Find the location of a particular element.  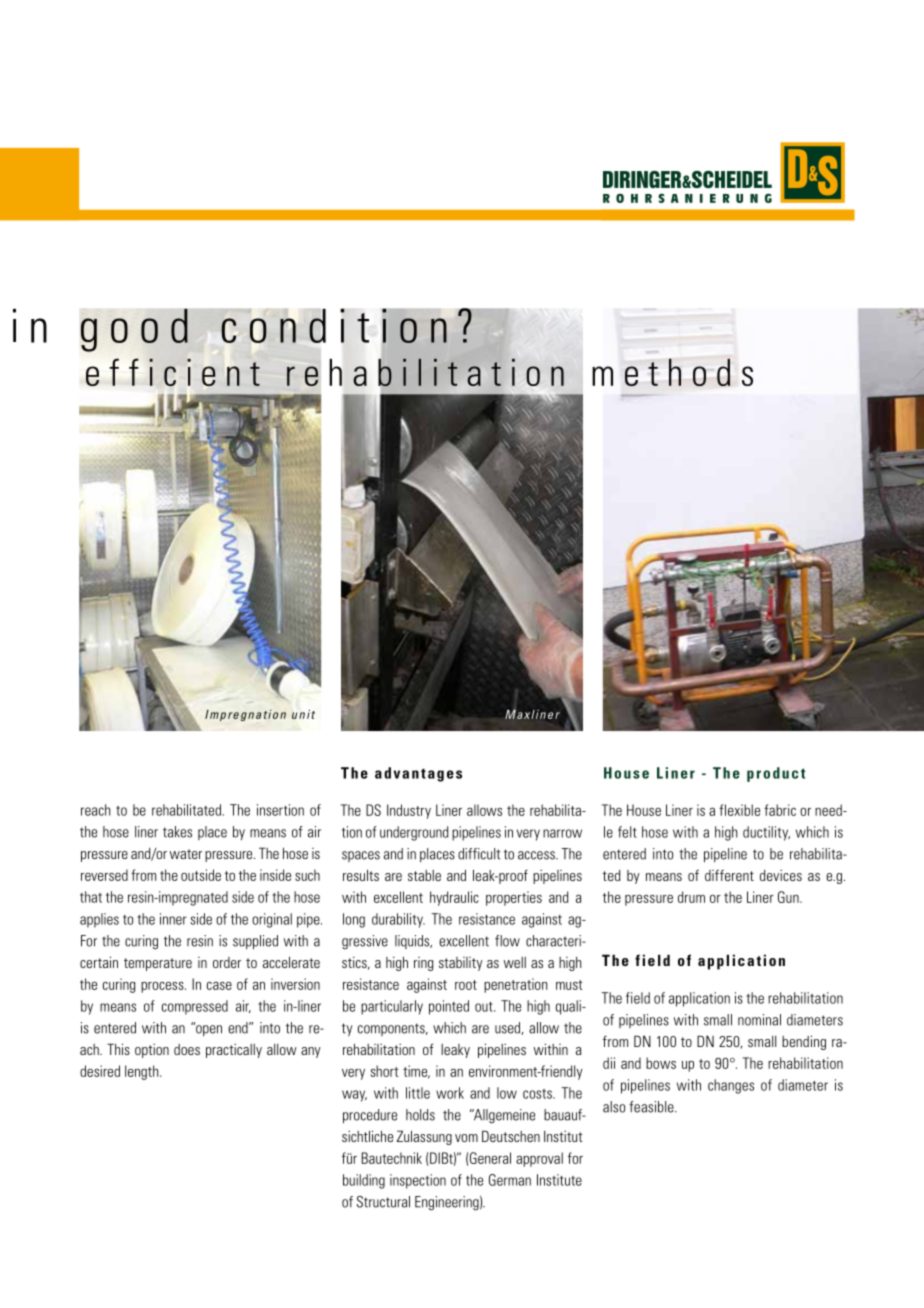

feasible is located at coordinates (652, 1107).
